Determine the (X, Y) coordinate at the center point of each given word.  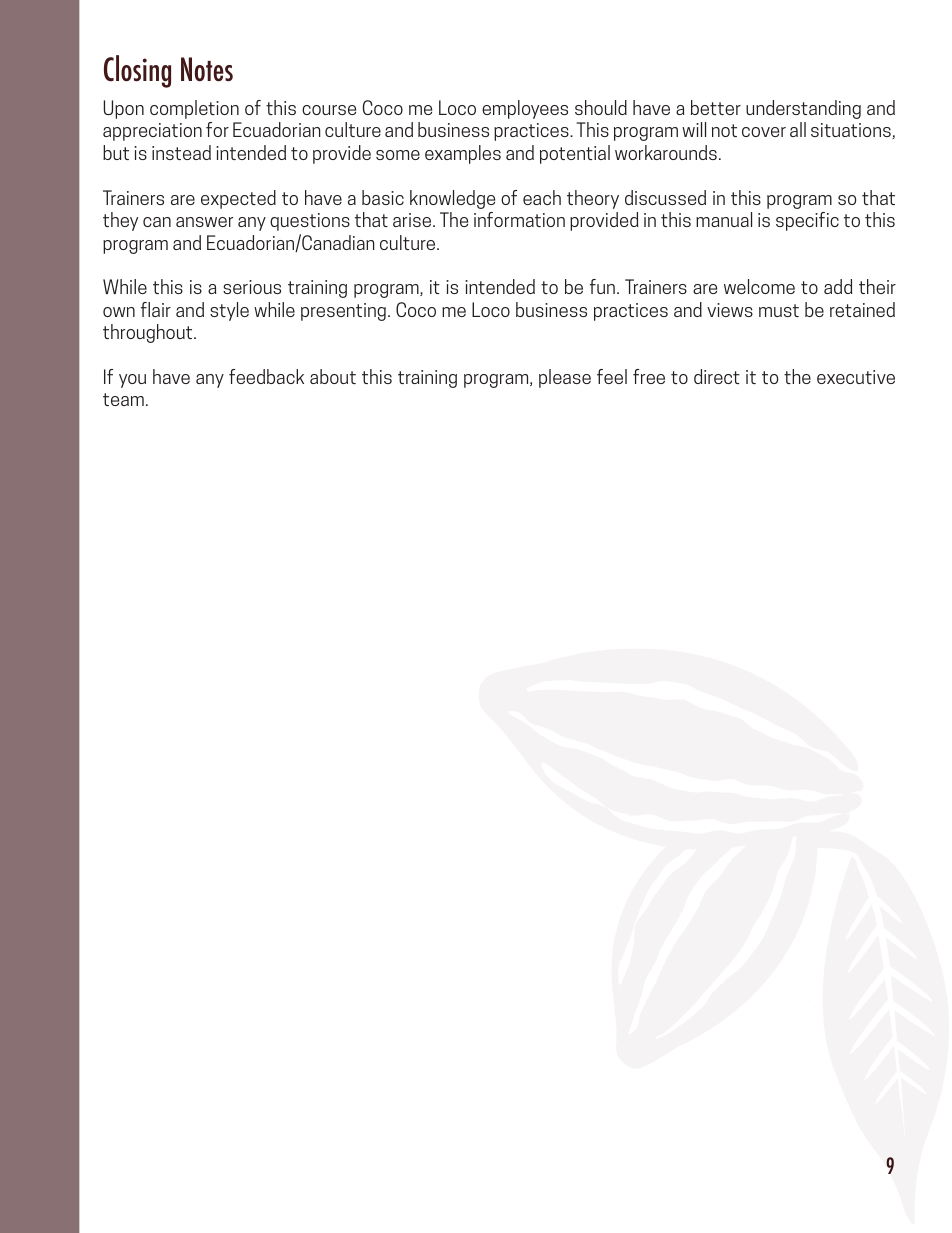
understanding (803, 109)
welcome (759, 286)
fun (602, 286)
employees (525, 109)
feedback (266, 376)
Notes (207, 69)
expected (238, 199)
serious (252, 287)
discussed (665, 197)
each (542, 197)
